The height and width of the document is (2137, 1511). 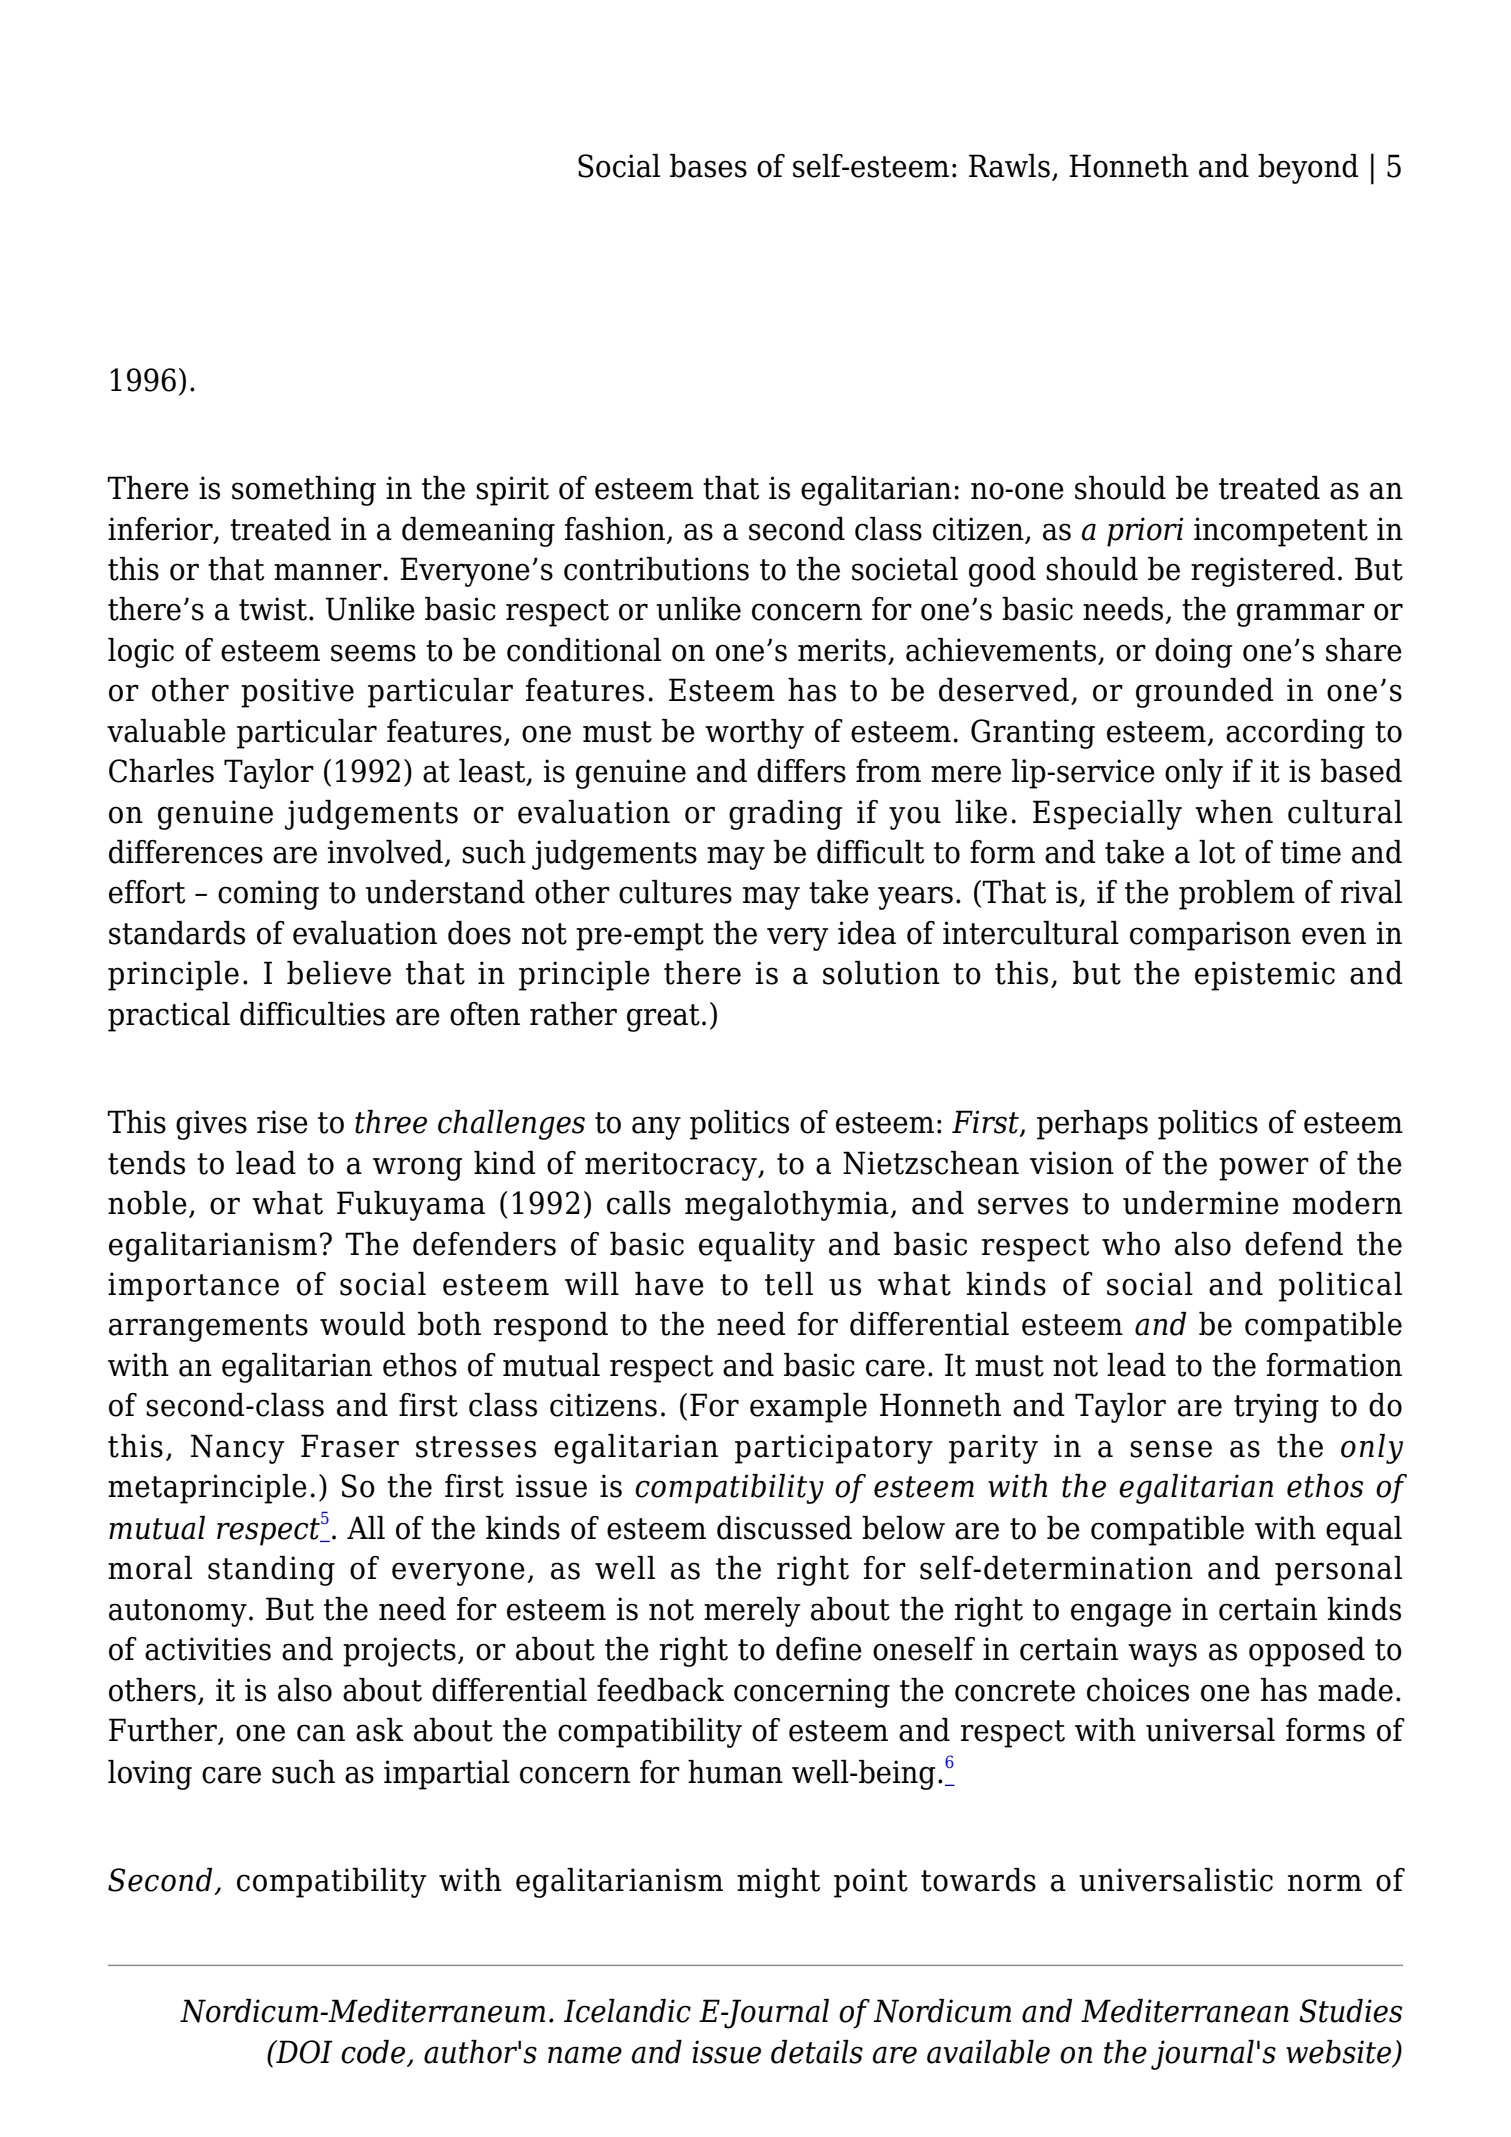 What do you see at coordinates (1193, 653) in the document?
I see `doing` at bounding box center [1193, 653].
